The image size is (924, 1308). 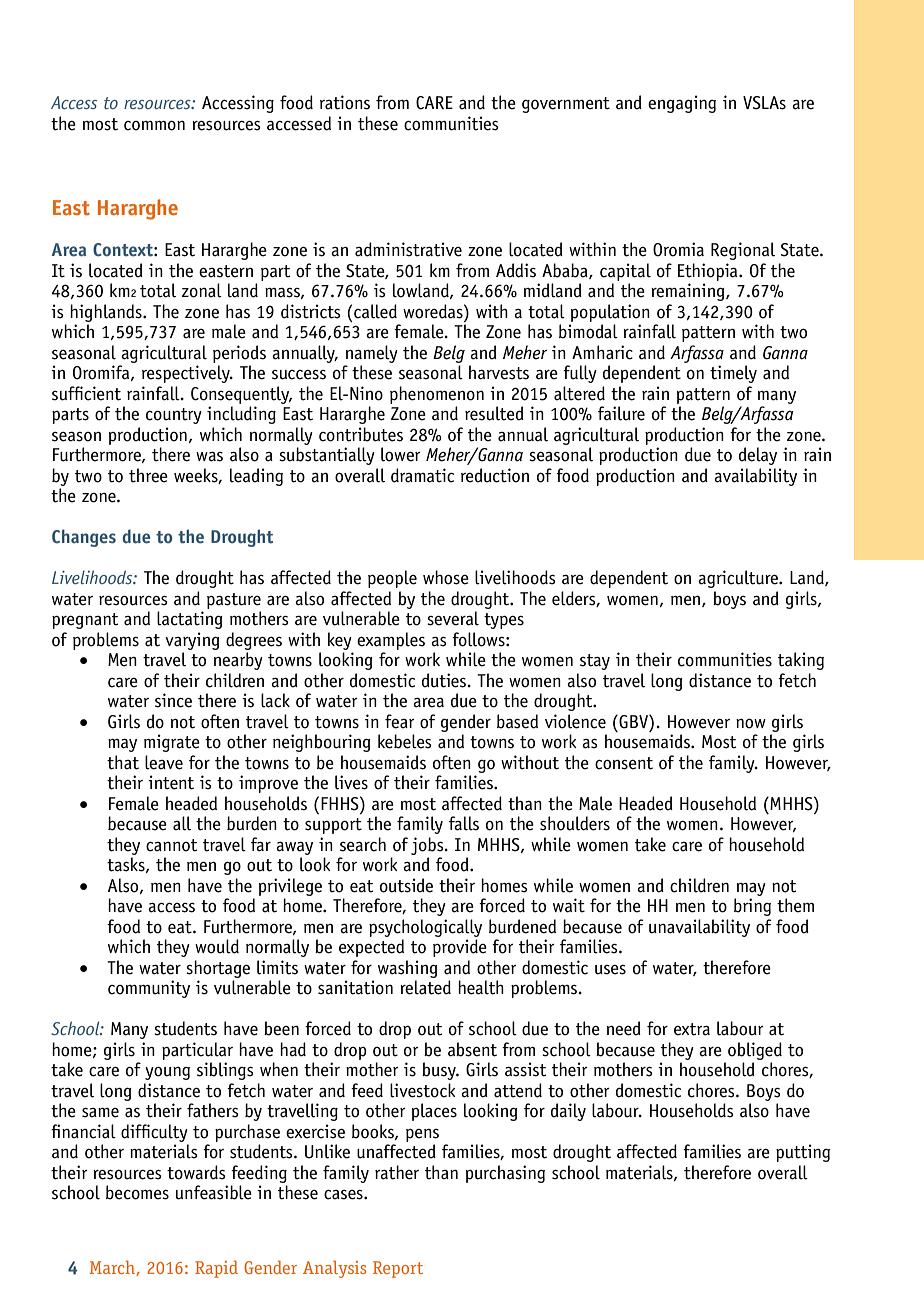 What do you see at coordinates (428, 846) in the screenshot?
I see `jobs` at bounding box center [428, 846].
